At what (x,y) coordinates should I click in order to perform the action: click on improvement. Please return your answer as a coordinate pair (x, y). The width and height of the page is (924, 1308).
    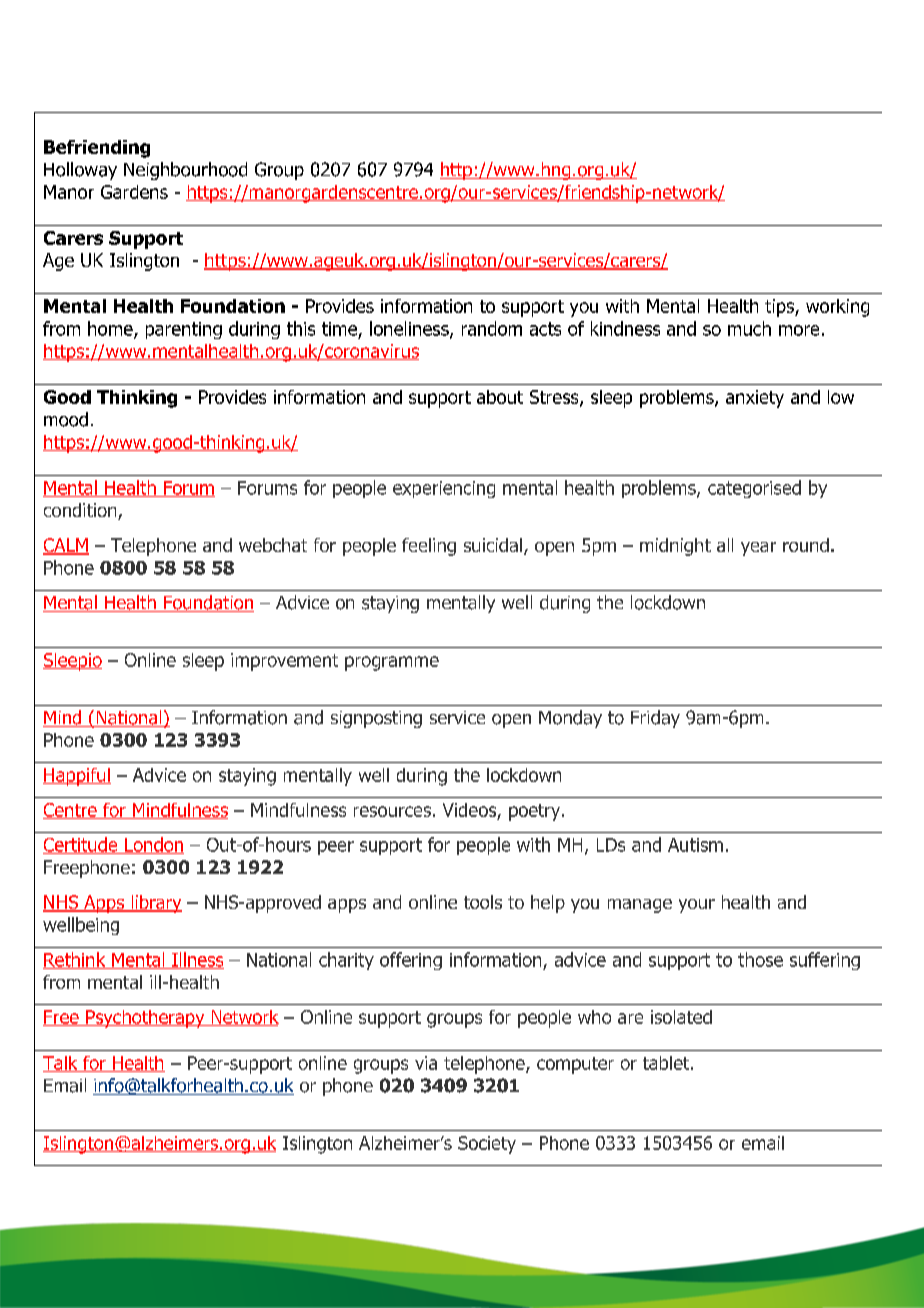
    Looking at the image, I should click on (284, 662).
